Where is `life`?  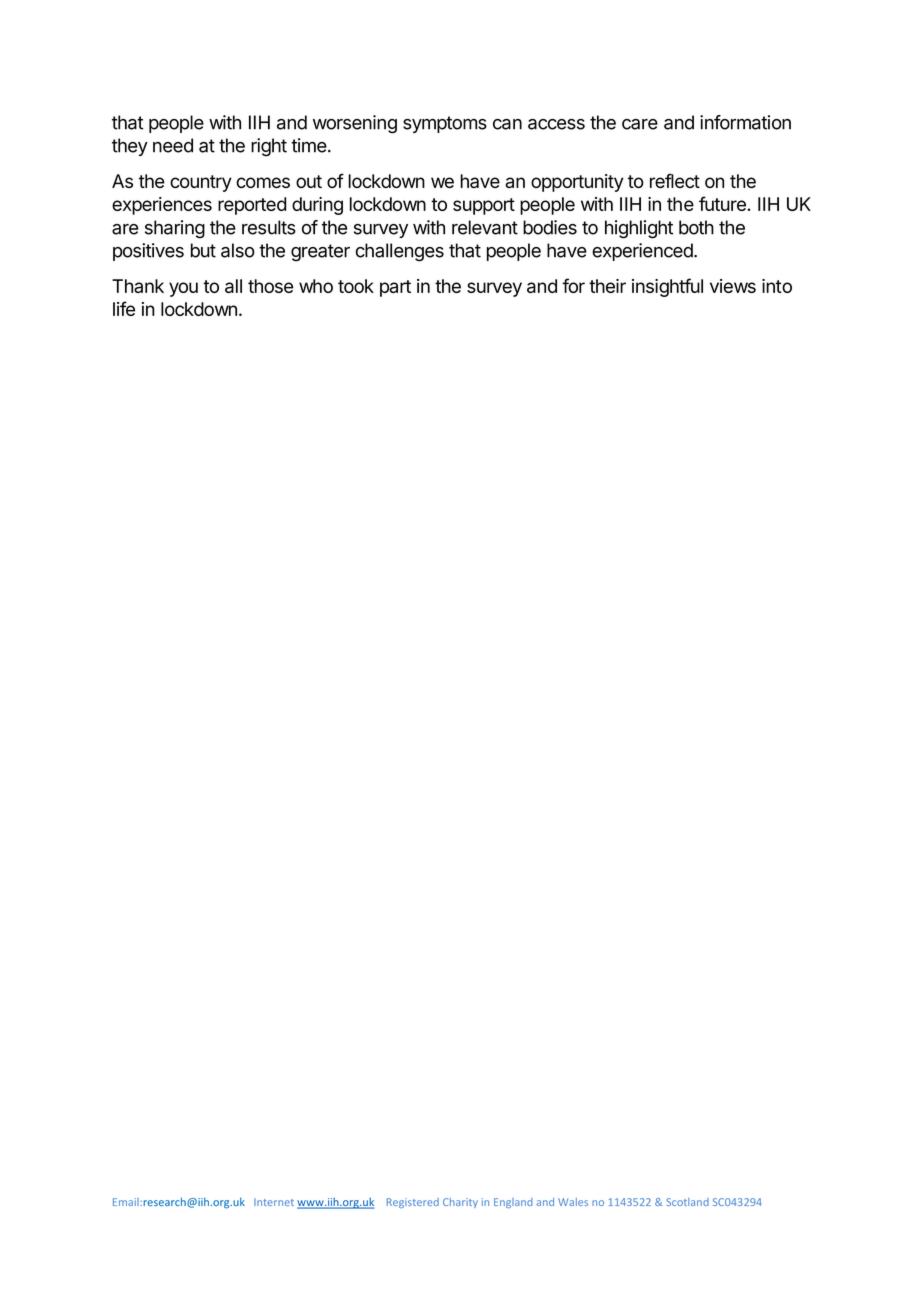
life is located at coordinates (124, 308).
